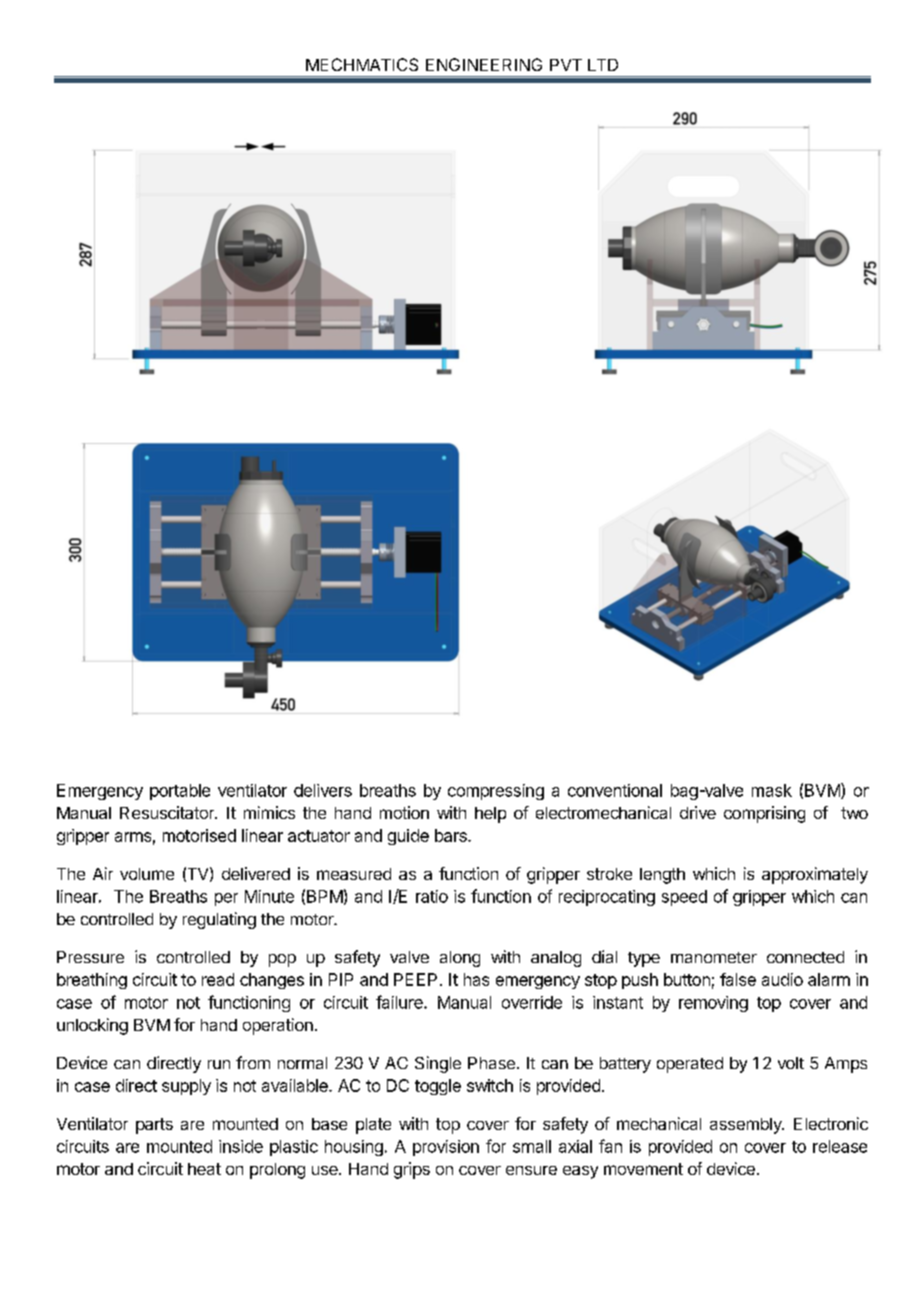 The width and height of the document is (924, 1308). I want to click on mimics, so click(269, 812).
